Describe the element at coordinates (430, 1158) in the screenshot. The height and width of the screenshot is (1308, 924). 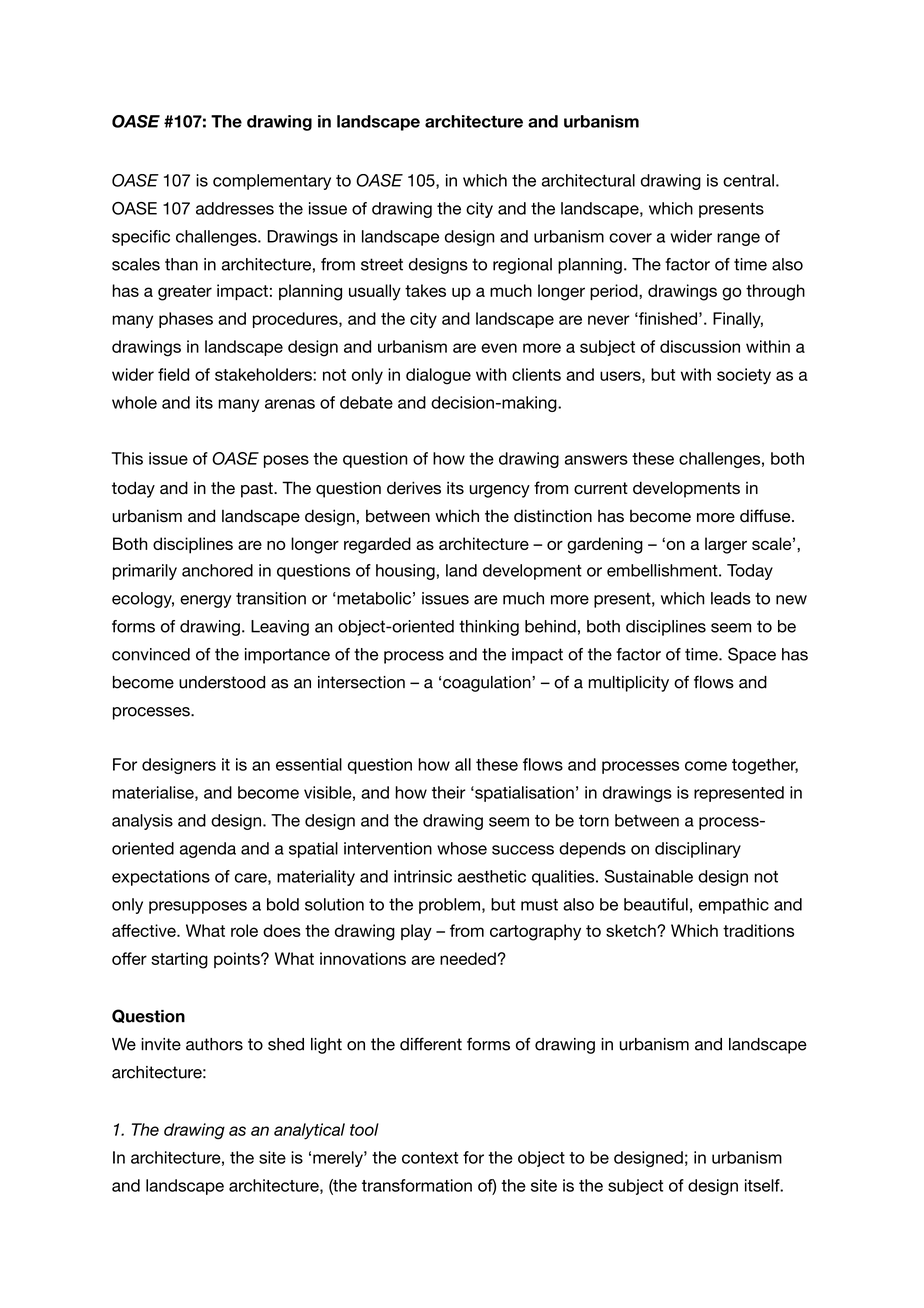
I see `context` at that location.
